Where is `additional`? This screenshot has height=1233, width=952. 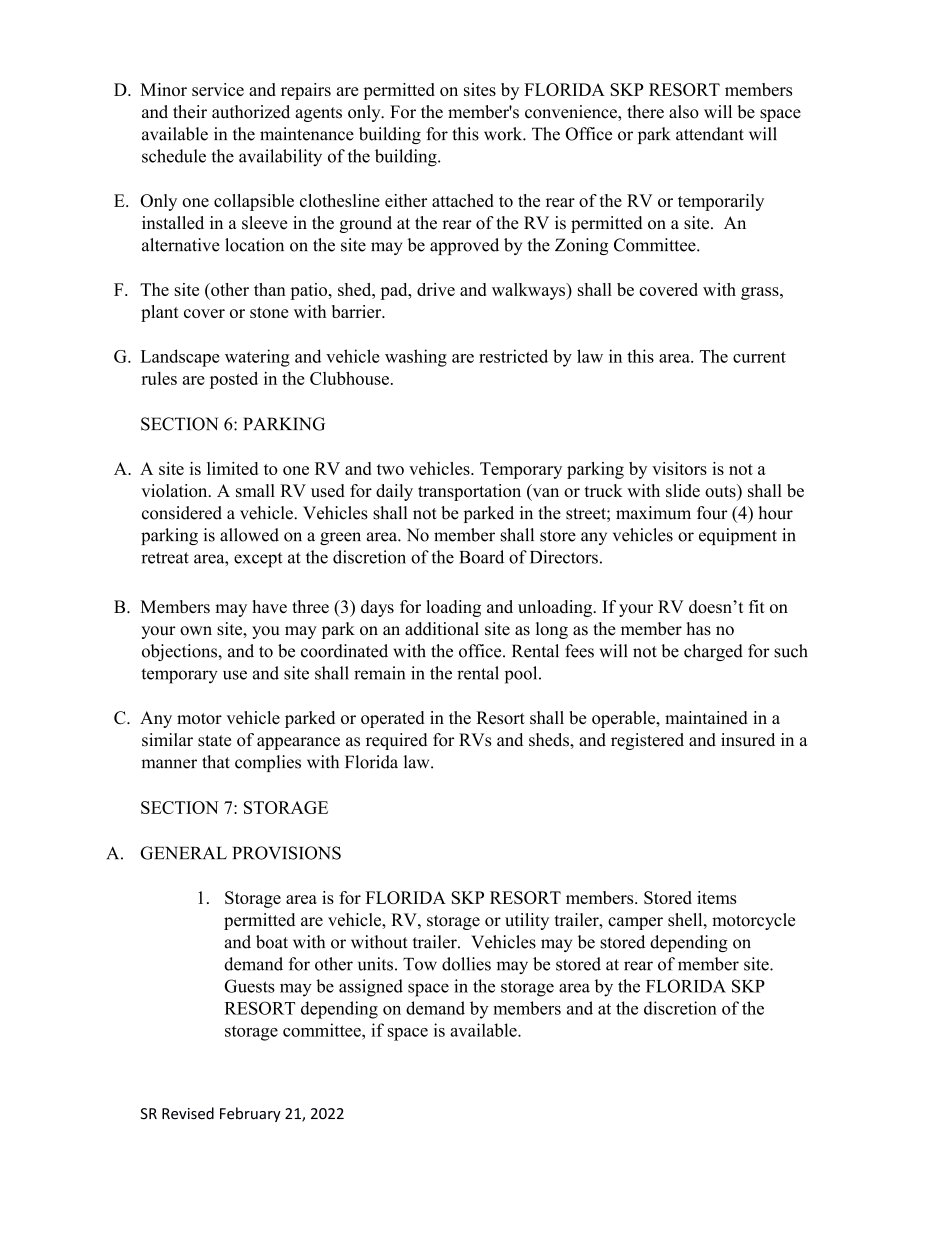 additional is located at coordinates (442, 629).
